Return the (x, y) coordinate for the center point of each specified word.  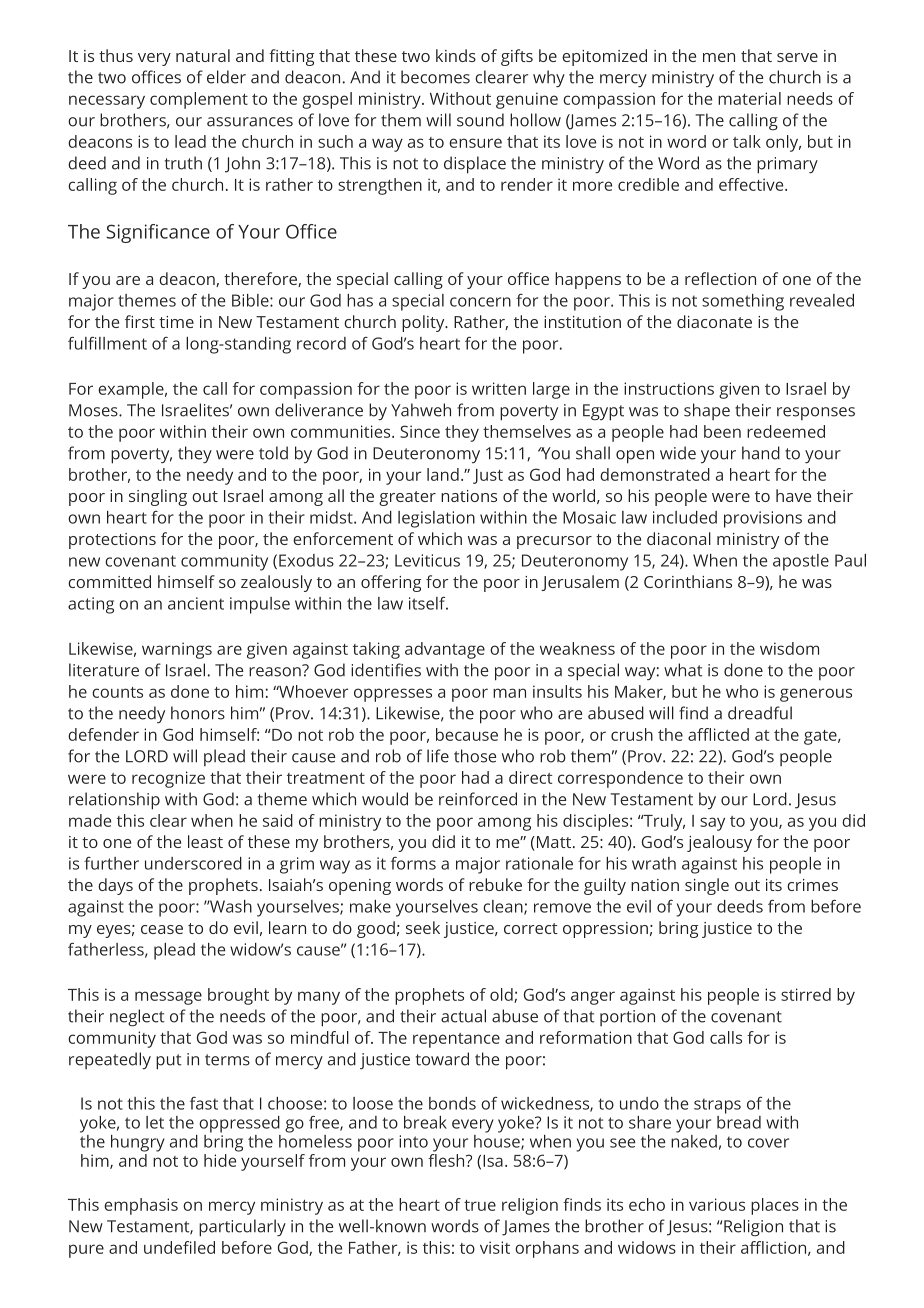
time (176, 322)
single (707, 886)
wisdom (789, 648)
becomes (435, 77)
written (499, 388)
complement (199, 100)
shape (707, 411)
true (480, 1205)
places (775, 1206)
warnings (177, 650)
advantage (445, 650)
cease (162, 929)
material (749, 98)
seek (423, 927)
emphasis (141, 1206)
